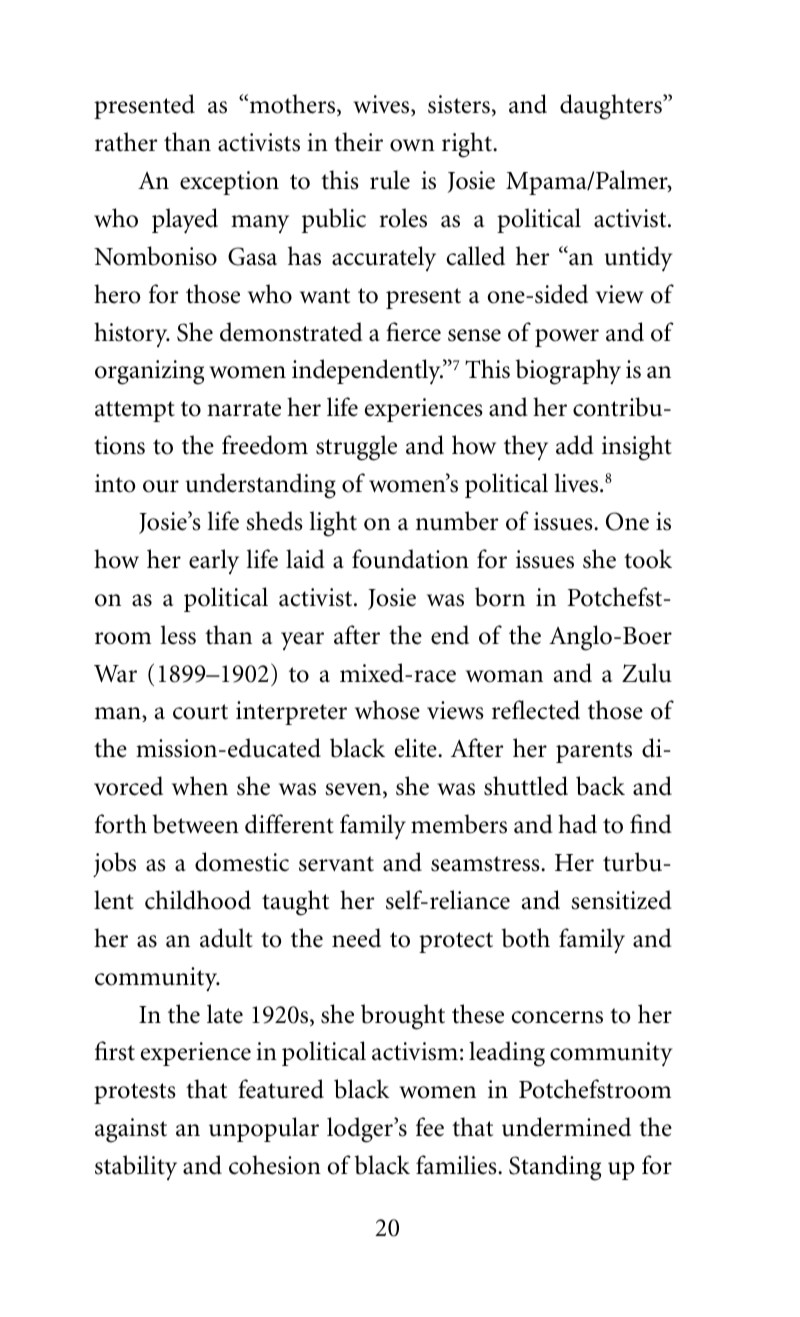 Image resolution: width=800 pixels, height=1317 pixels. I want to click on between, so click(195, 824).
